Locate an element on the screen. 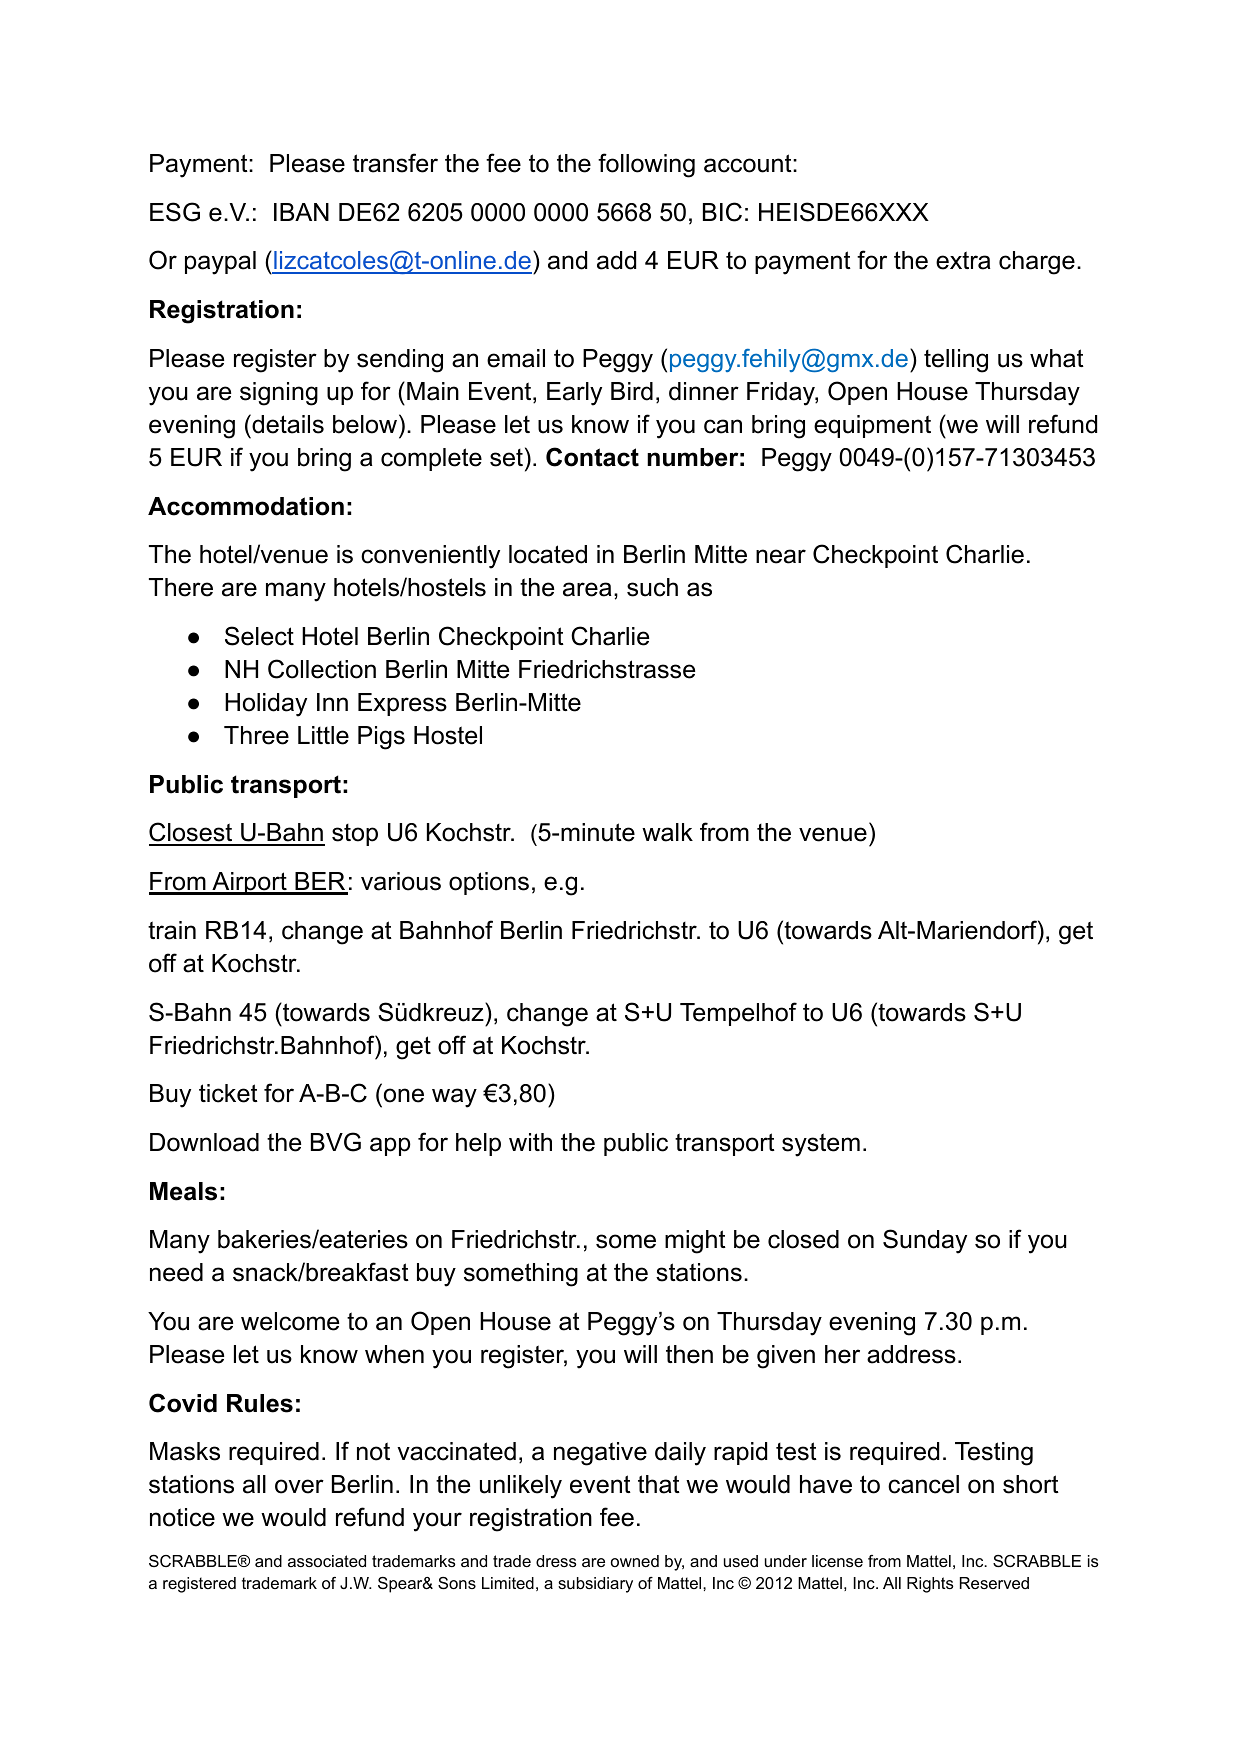 Image resolution: width=1249 pixels, height=1764 pixels. IBAN is located at coordinates (301, 212).
